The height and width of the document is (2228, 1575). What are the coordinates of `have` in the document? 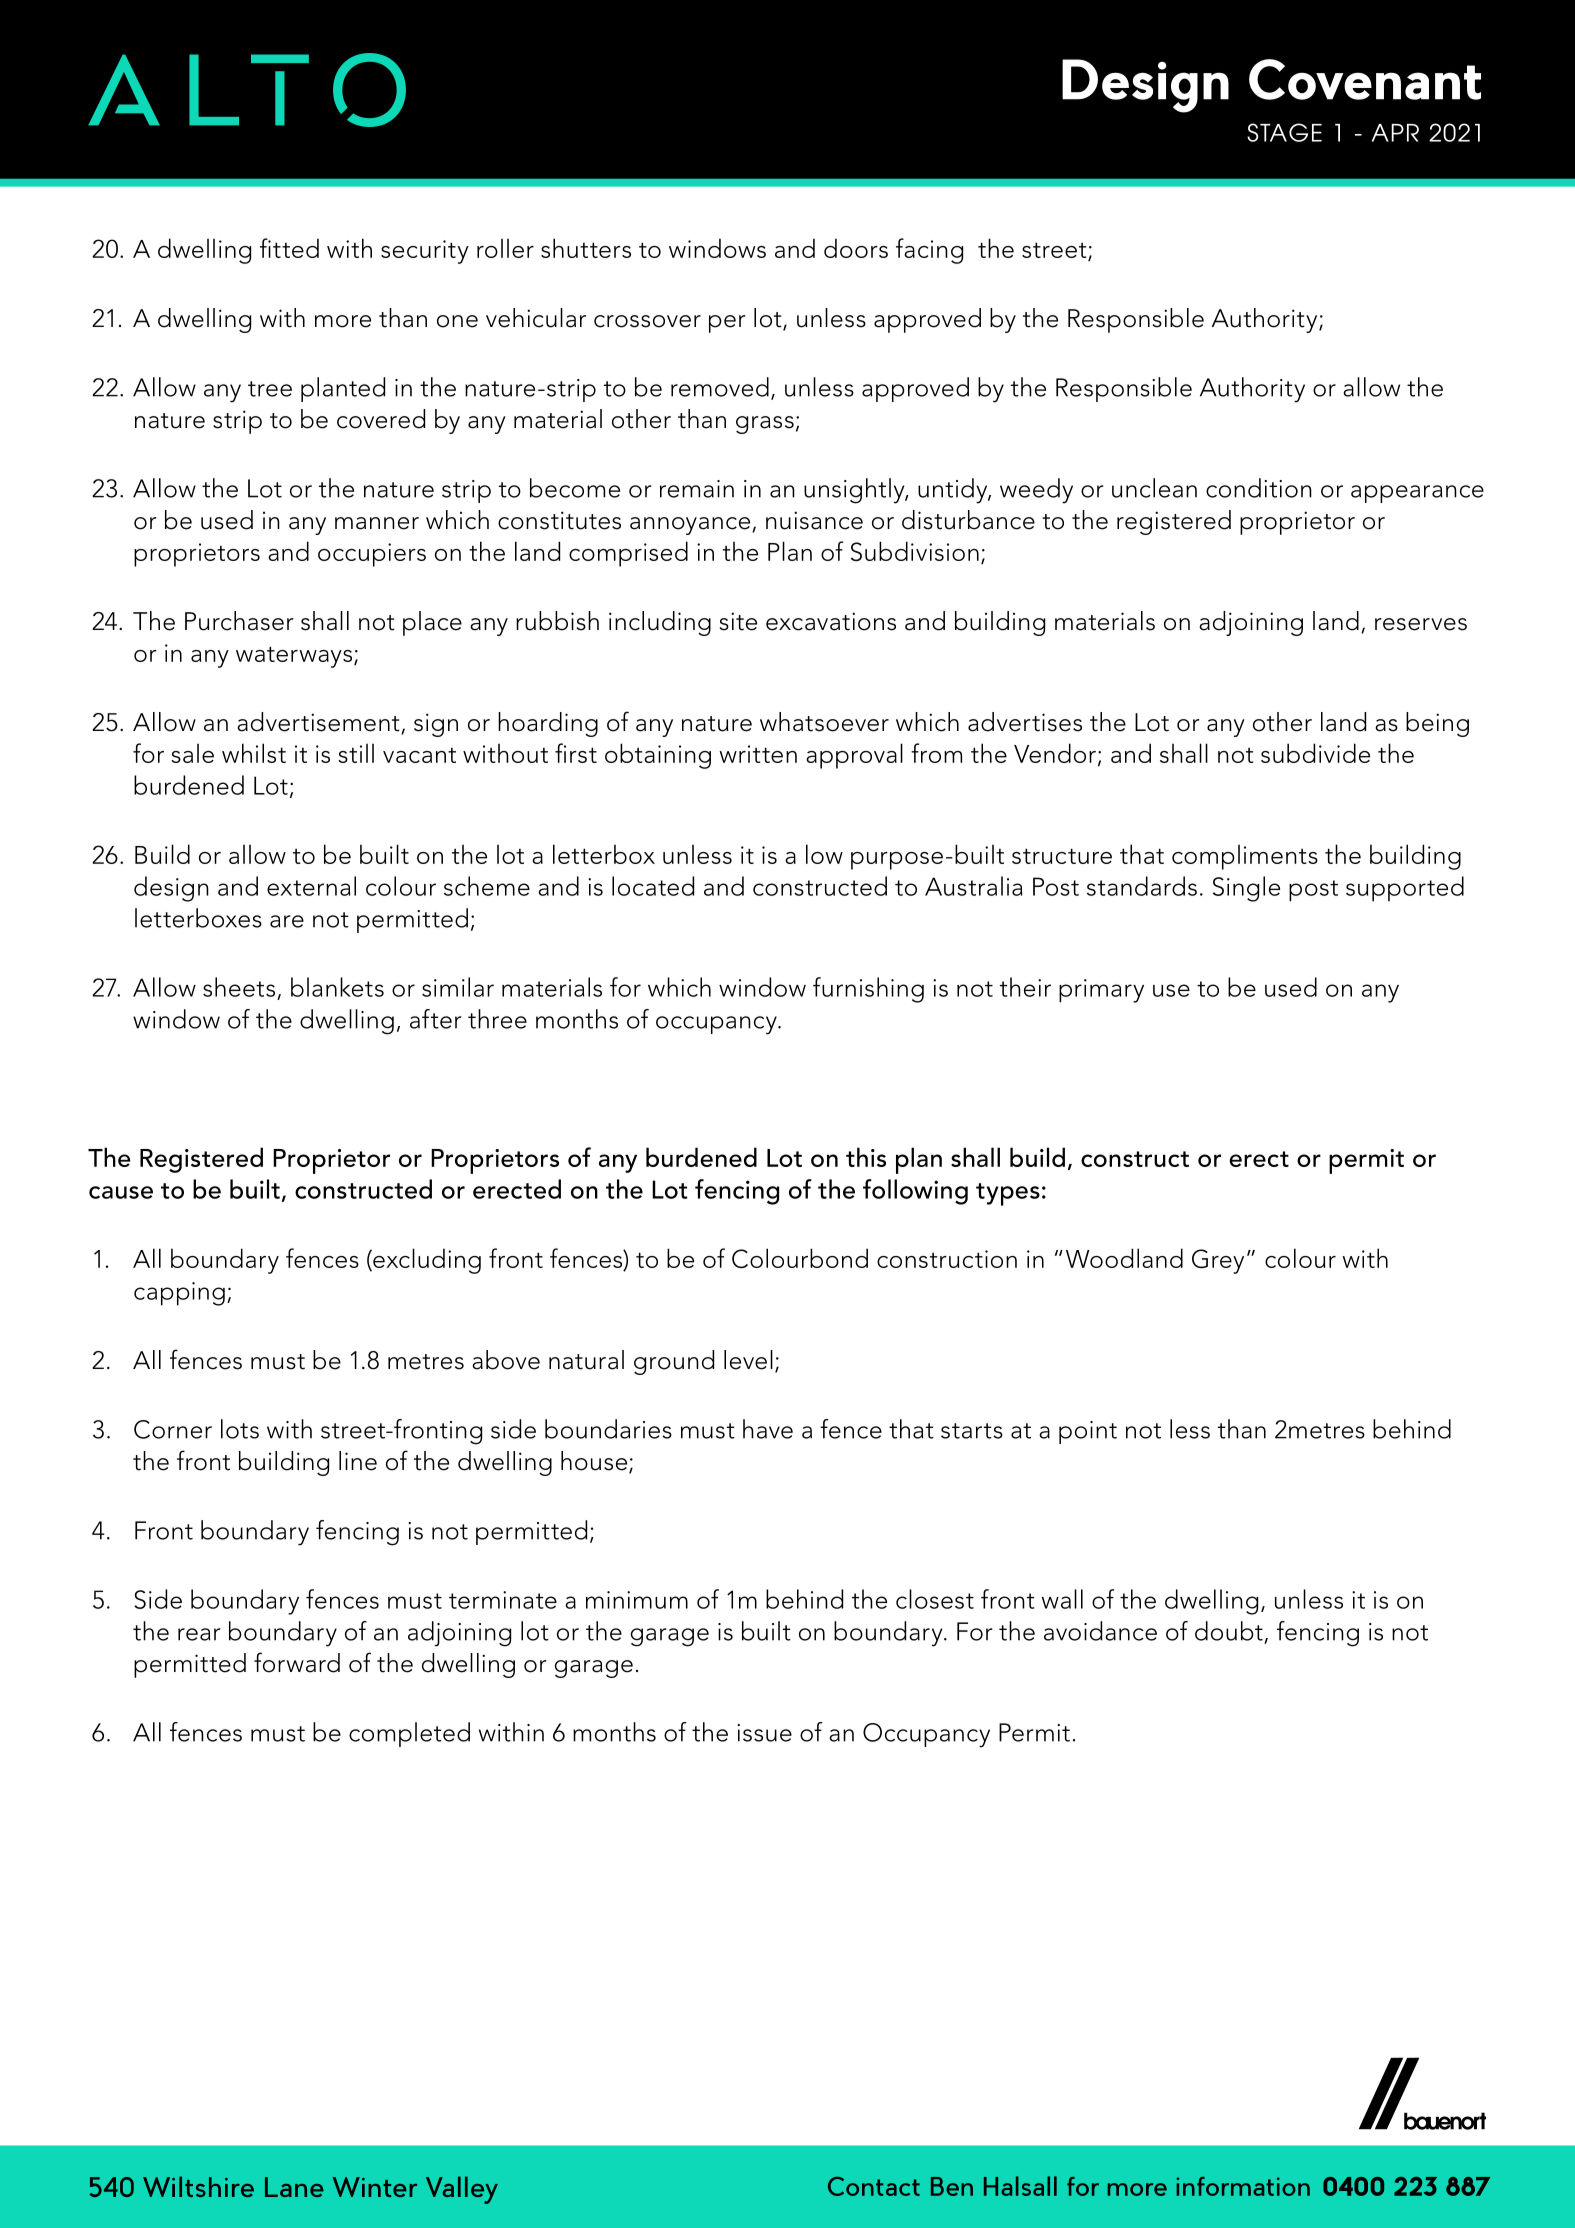 It's located at (768, 1429).
